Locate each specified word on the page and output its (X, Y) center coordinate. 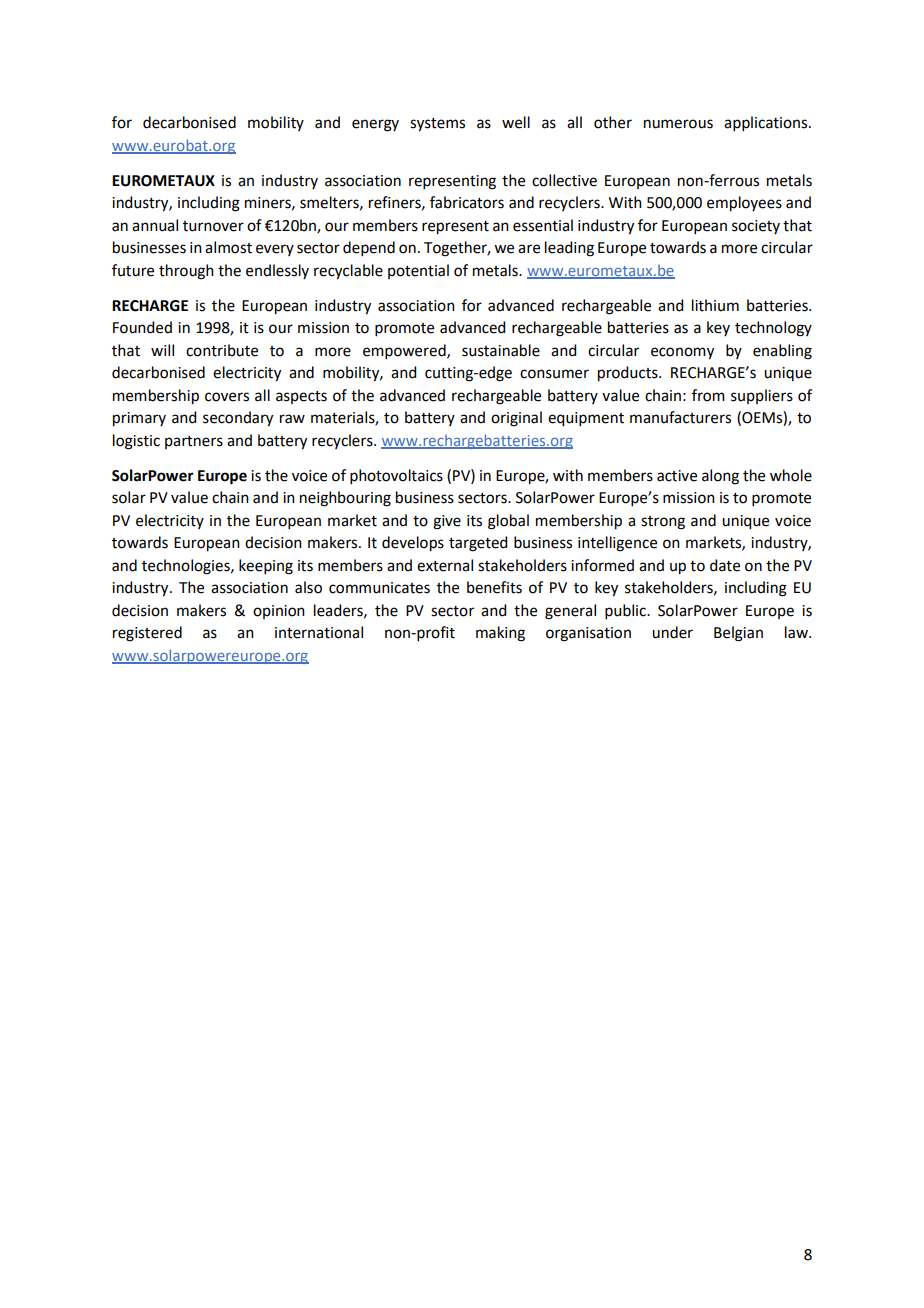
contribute (222, 350)
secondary (238, 419)
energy (375, 125)
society (756, 227)
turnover (213, 226)
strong (663, 523)
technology (773, 329)
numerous (678, 124)
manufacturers (680, 417)
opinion (279, 612)
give (447, 522)
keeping (266, 567)
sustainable (501, 350)
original (516, 419)
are (529, 249)
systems (437, 125)
